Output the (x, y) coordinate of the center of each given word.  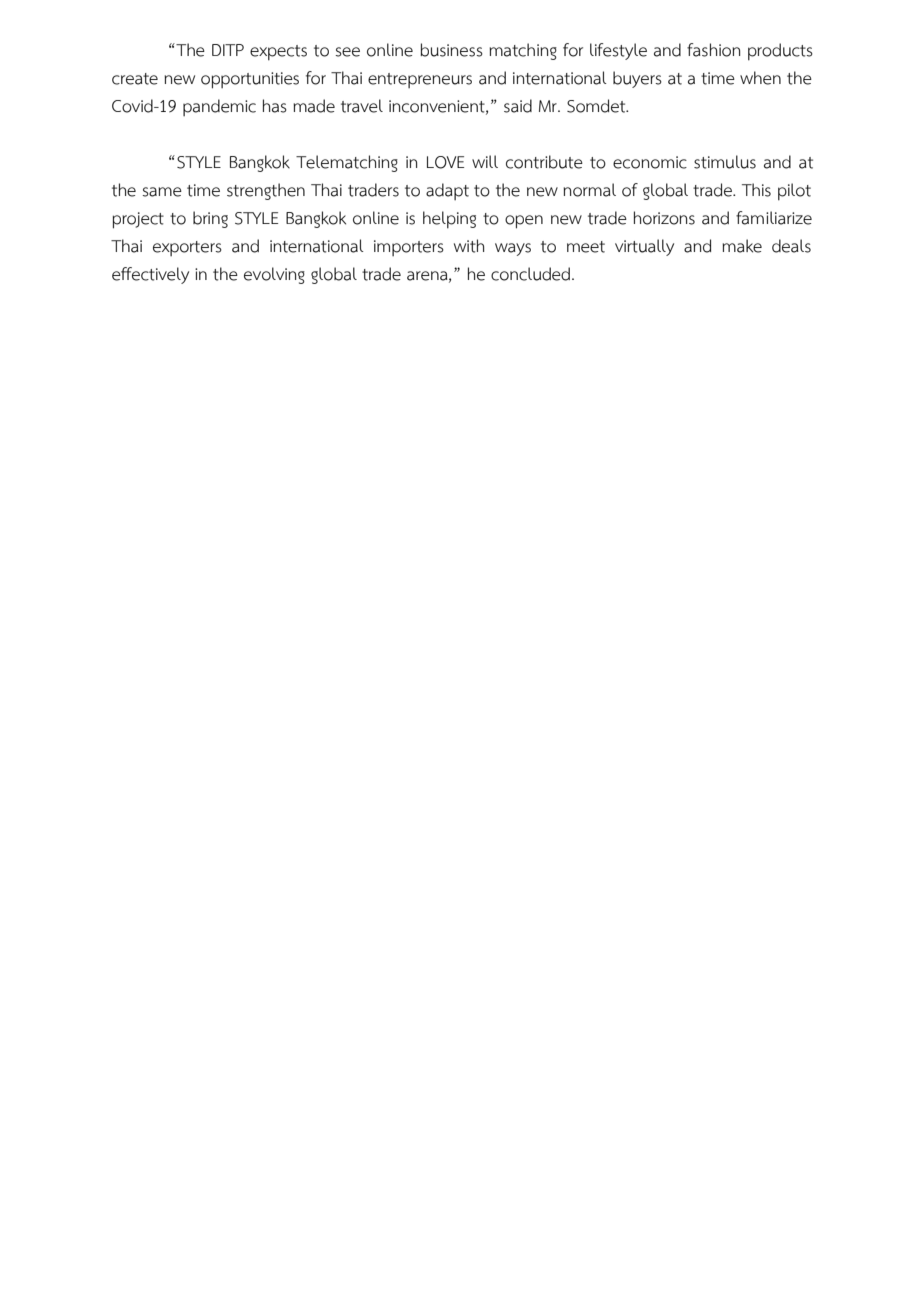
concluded (530, 274)
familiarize (774, 218)
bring (210, 219)
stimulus (725, 162)
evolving (274, 275)
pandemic (219, 107)
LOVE (445, 162)
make (742, 246)
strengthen (266, 191)
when (760, 78)
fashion (713, 50)
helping (449, 220)
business (451, 50)
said (518, 106)
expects (278, 53)
